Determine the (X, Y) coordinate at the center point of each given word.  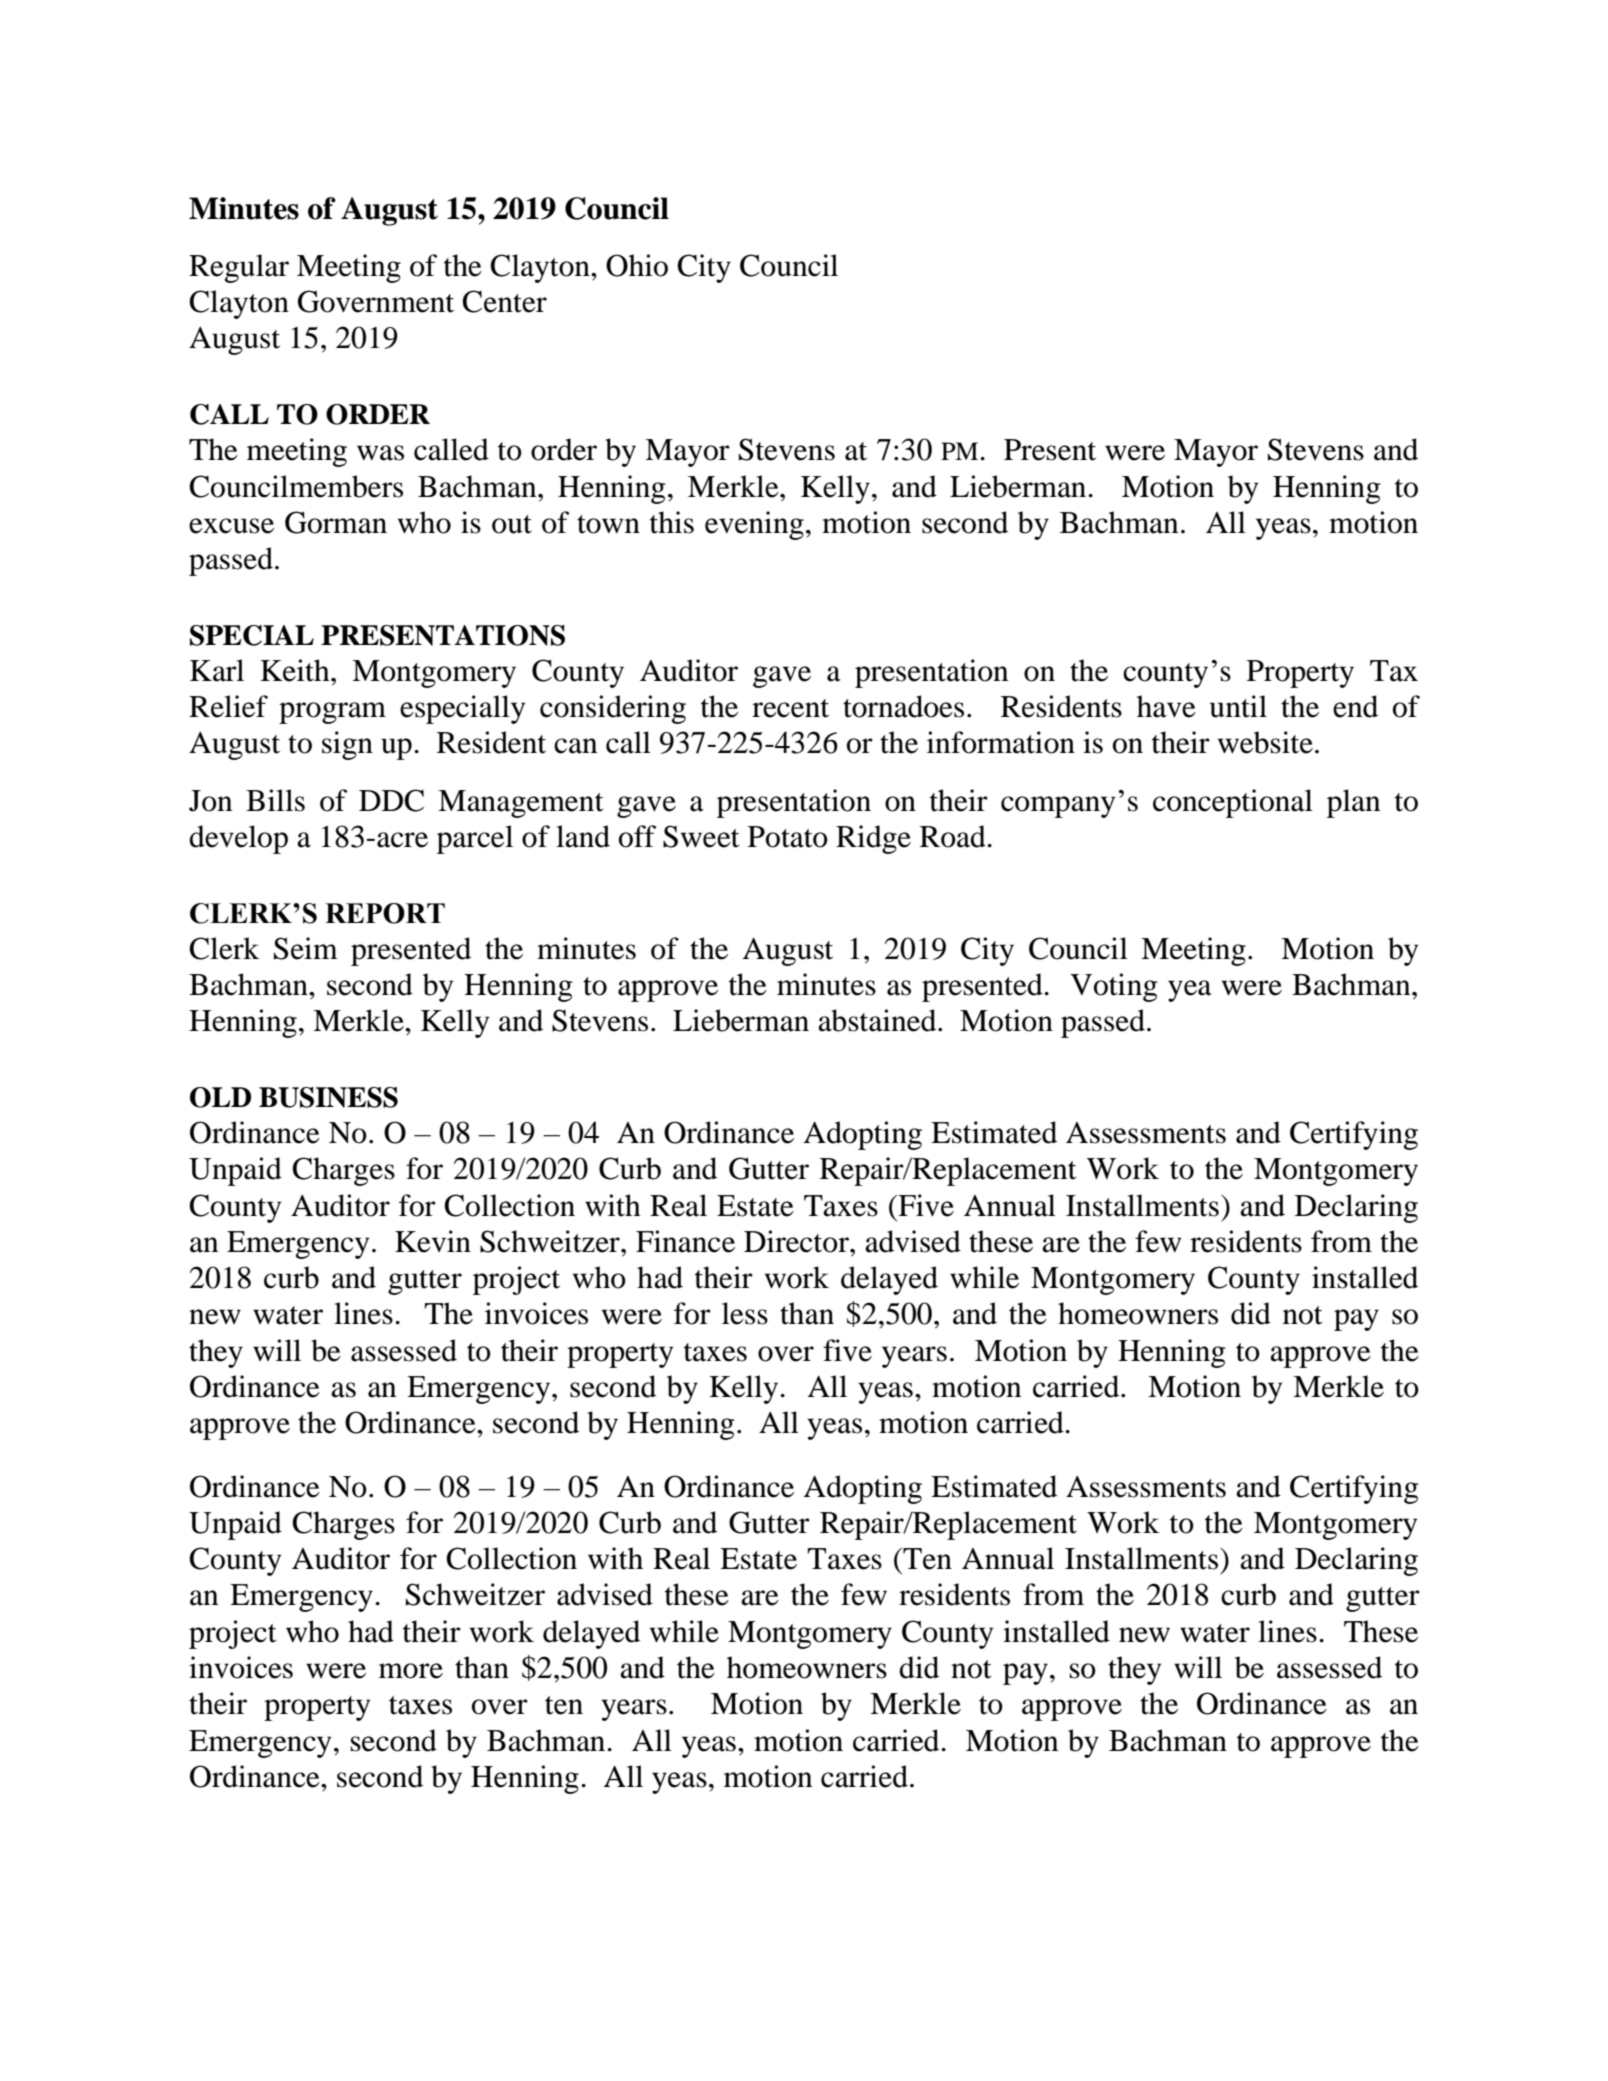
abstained (878, 1020)
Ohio (637, 265)
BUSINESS (328, 1097)
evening (754, 525)
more (411, 1671)
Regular (239, 268)
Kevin (433, 1241)
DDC (391, 800)
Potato (788, 837)
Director (797, 1241)
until (1238, 706)
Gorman (336, 522)
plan (1353, 803)
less (745, 1313)
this (672, 522)
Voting (1114, 987)
